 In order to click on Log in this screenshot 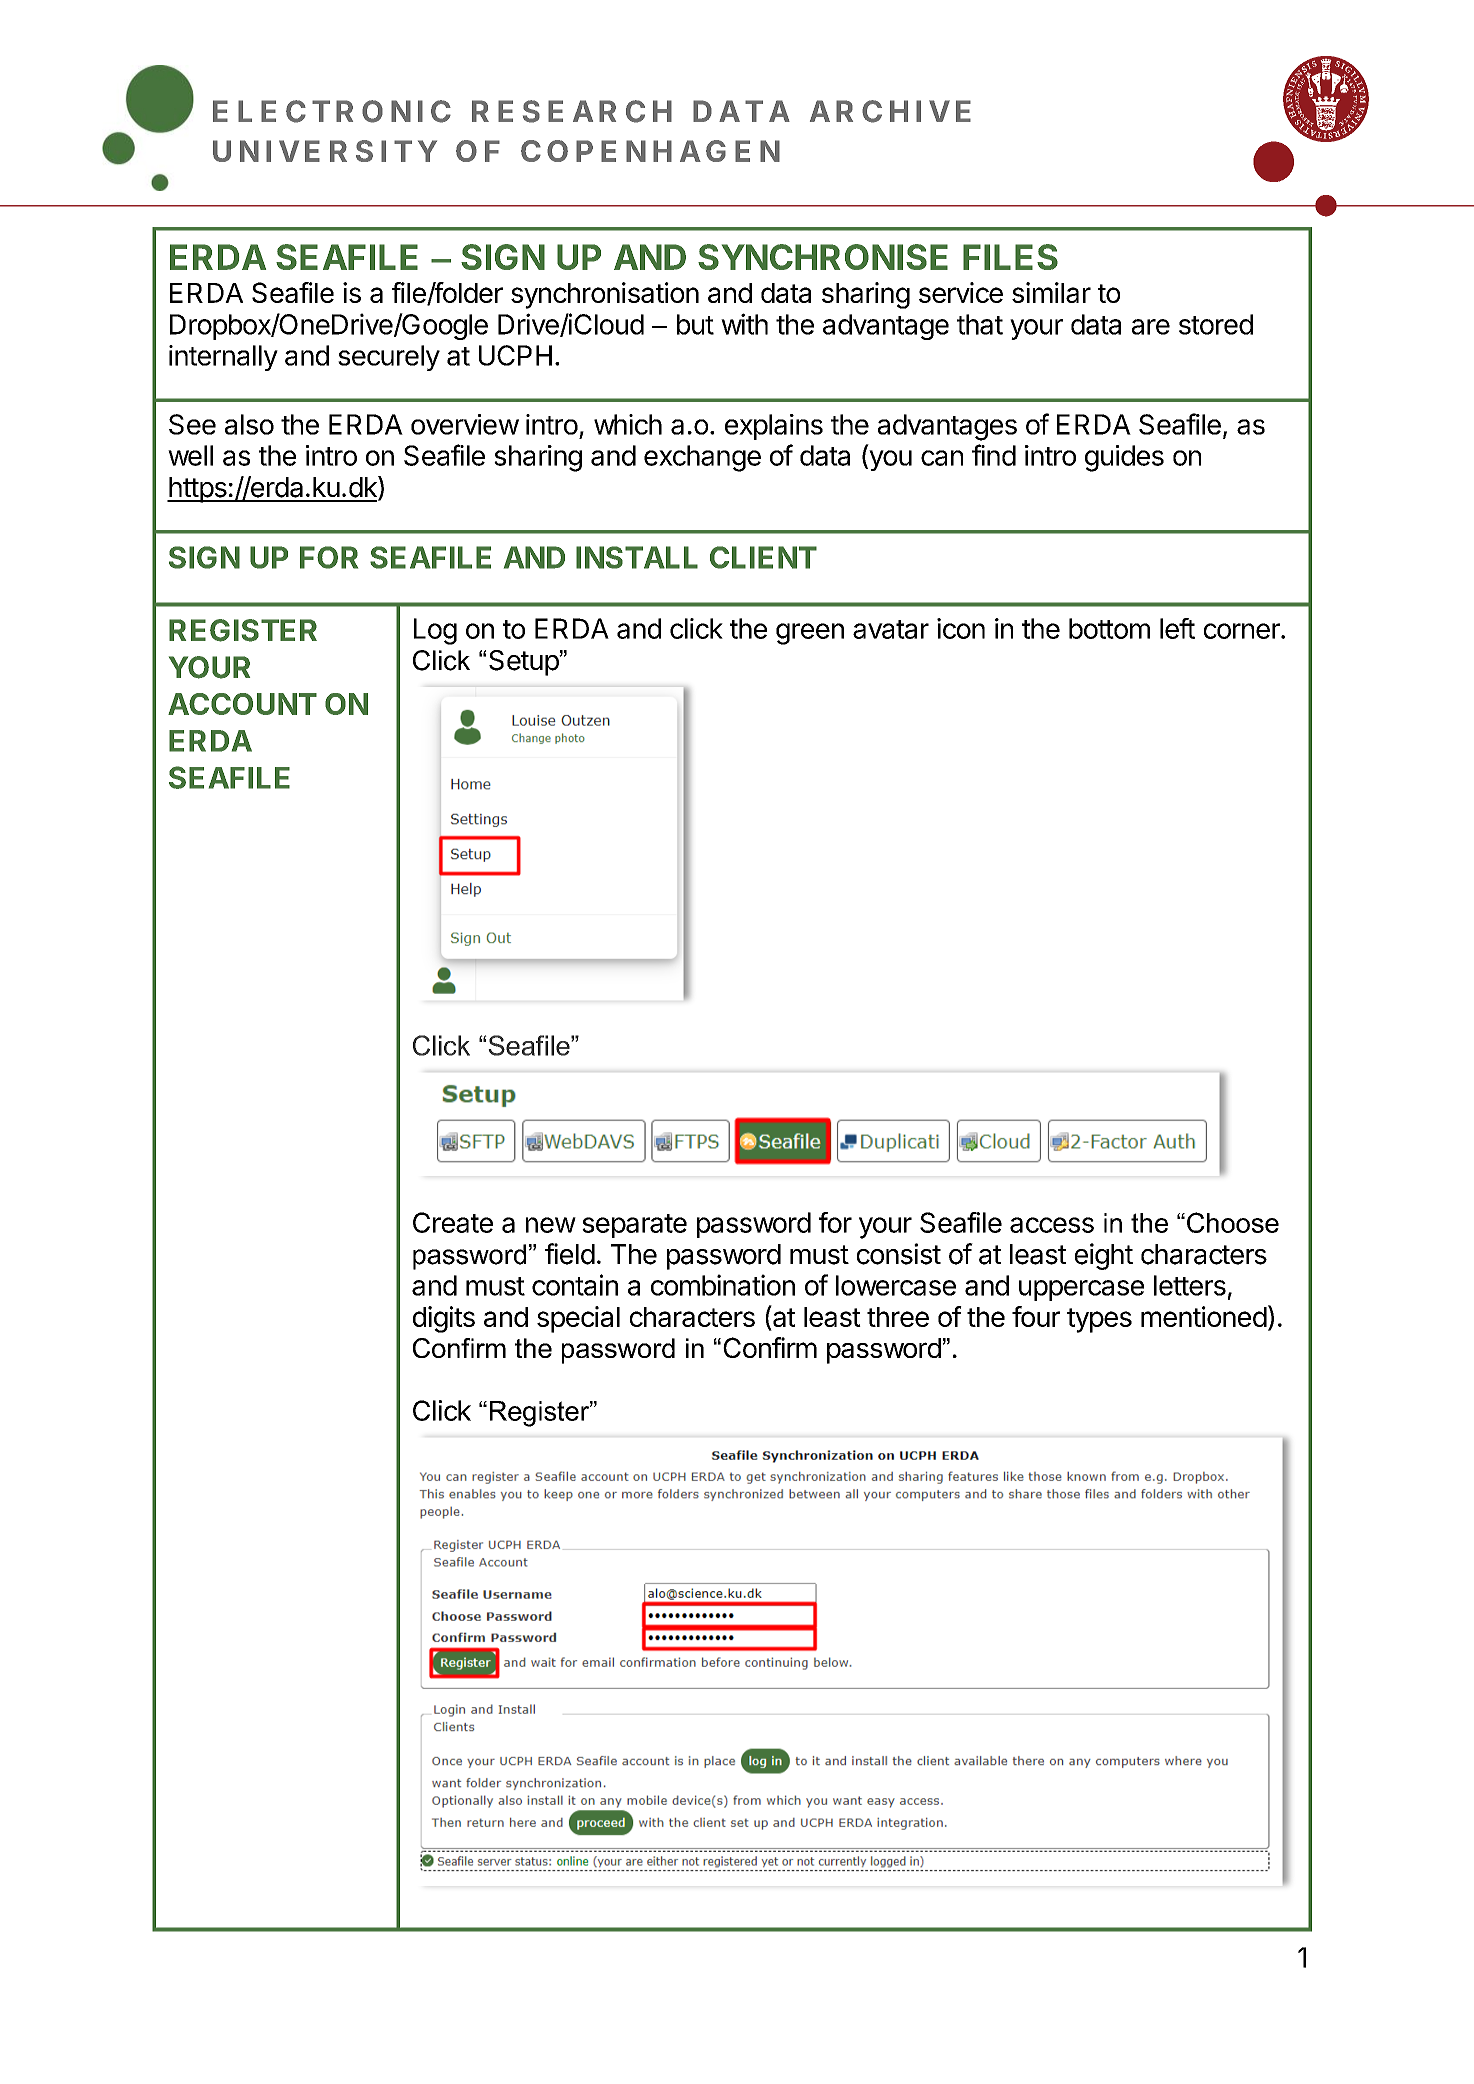, I will do `click(435, 631)`.
